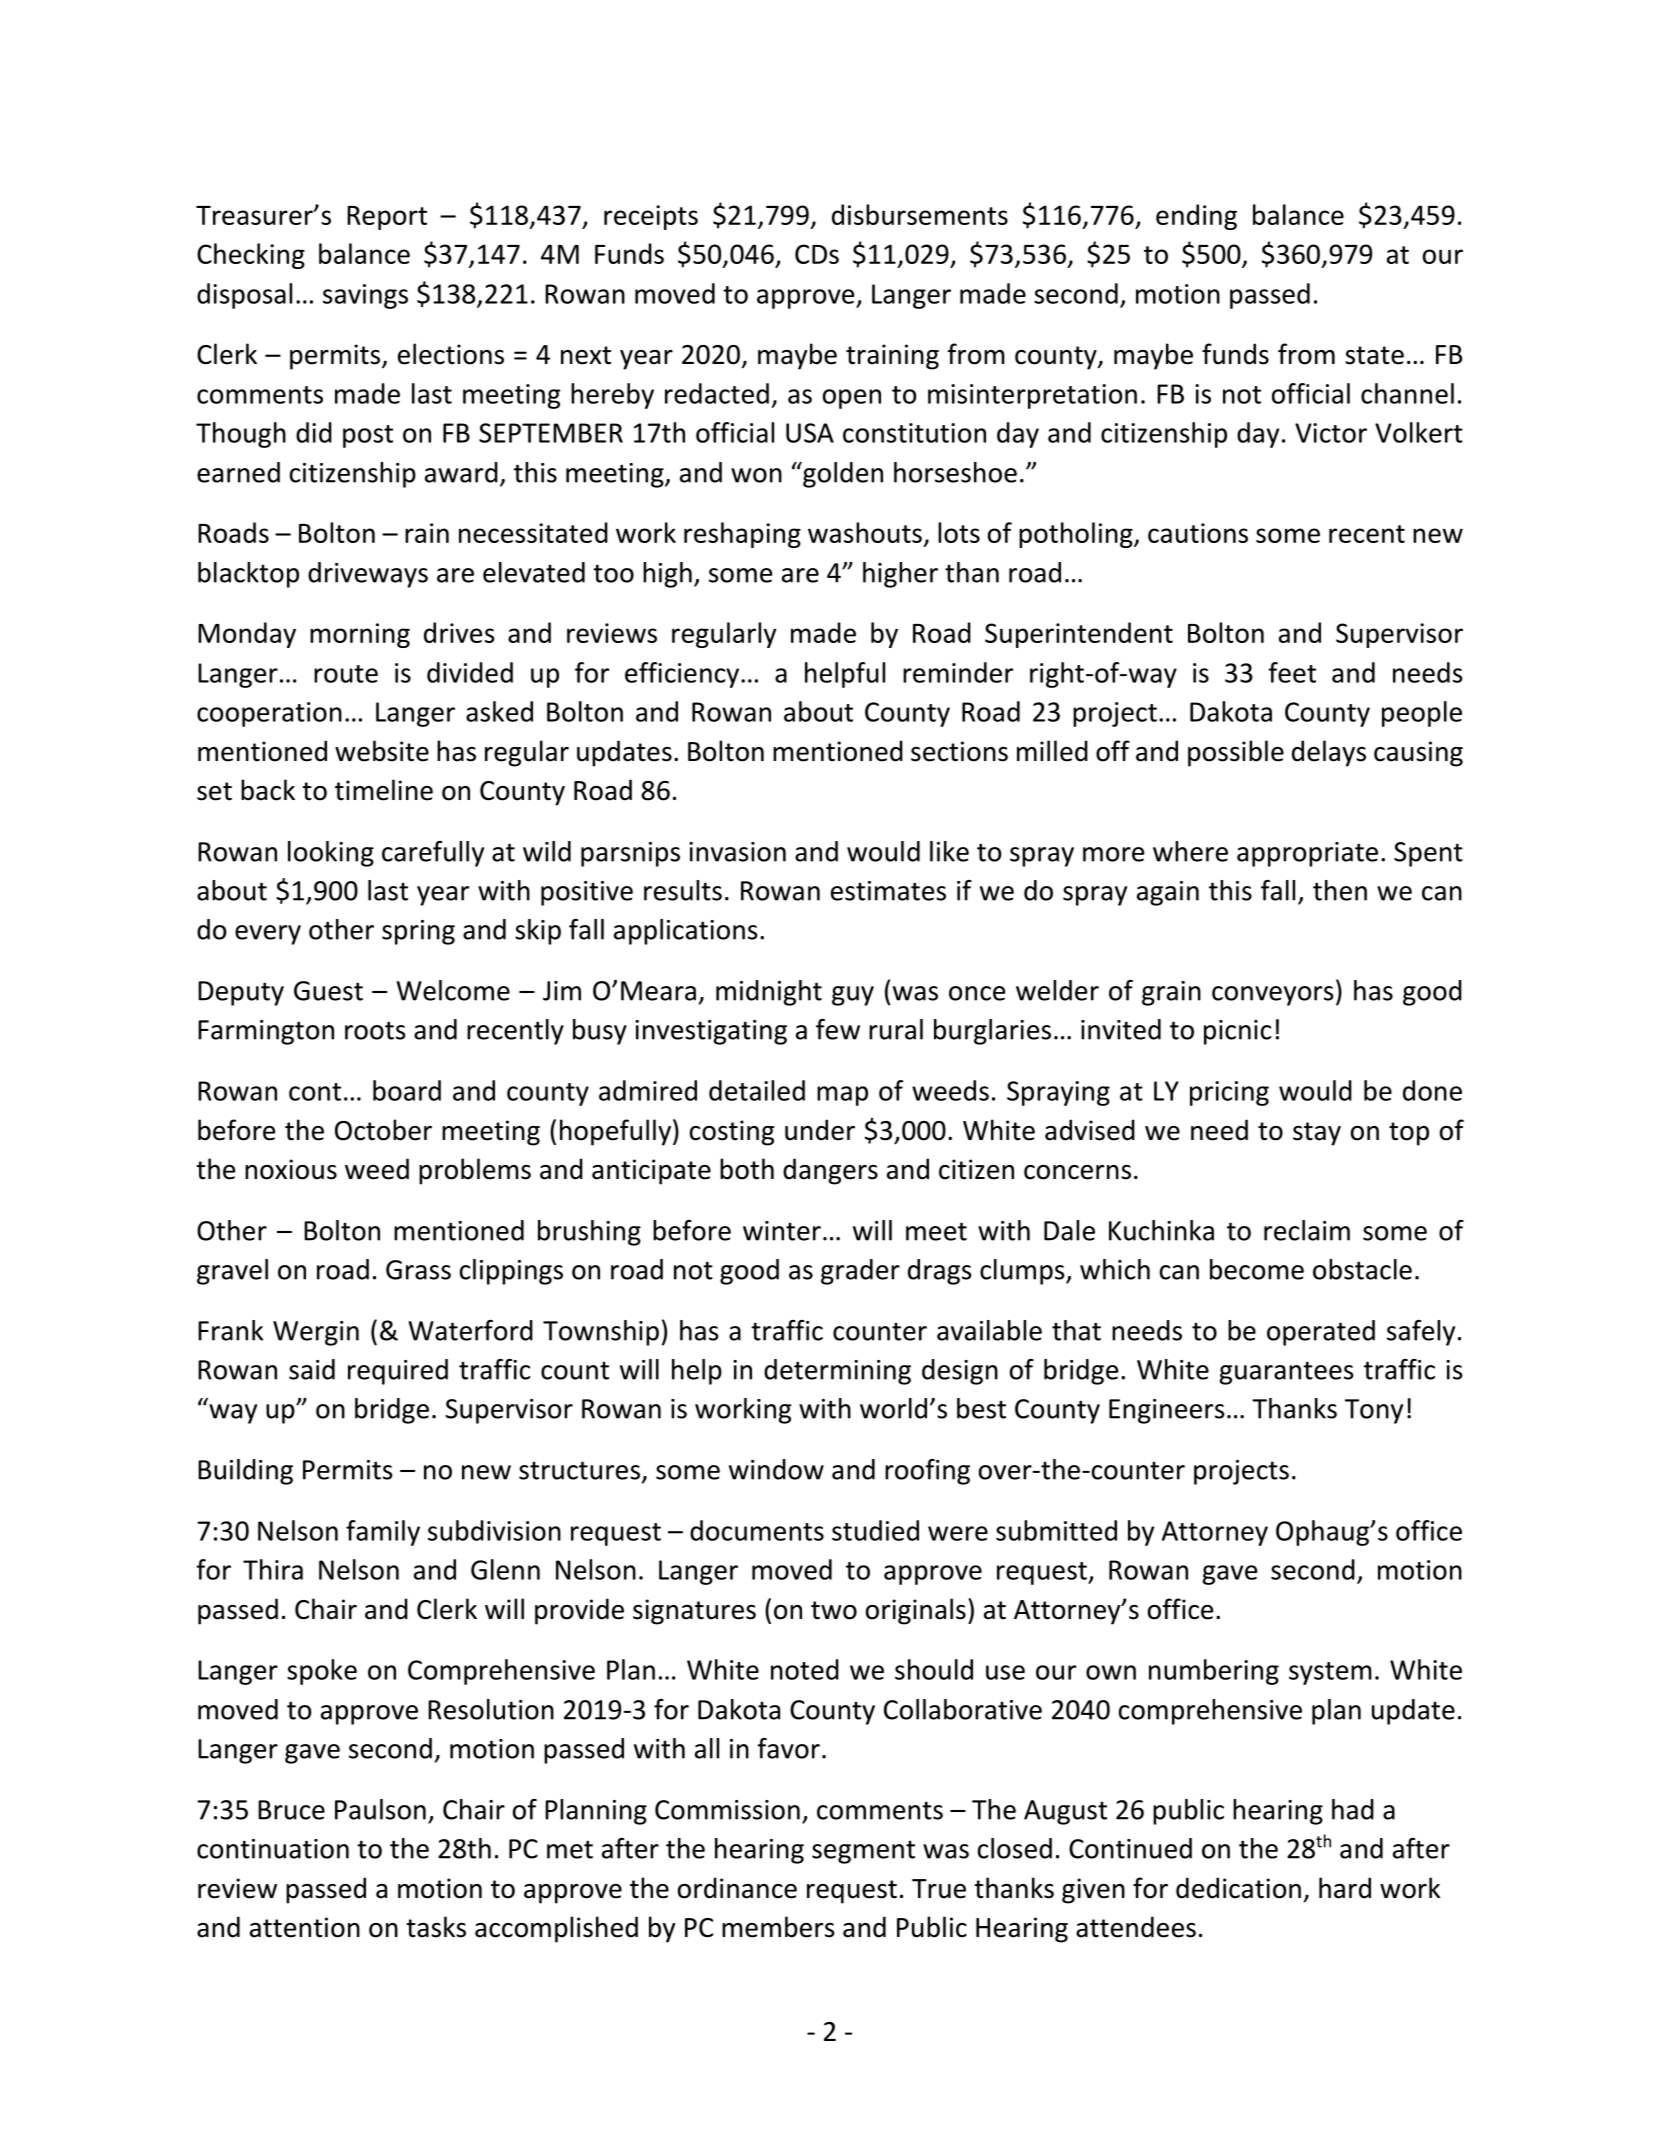 The height and width of the screenshot is (2145, 1657). What do you see at coordinates (346, 674) in the screenshot?
I see `route` at bounding box center [346, 674].
